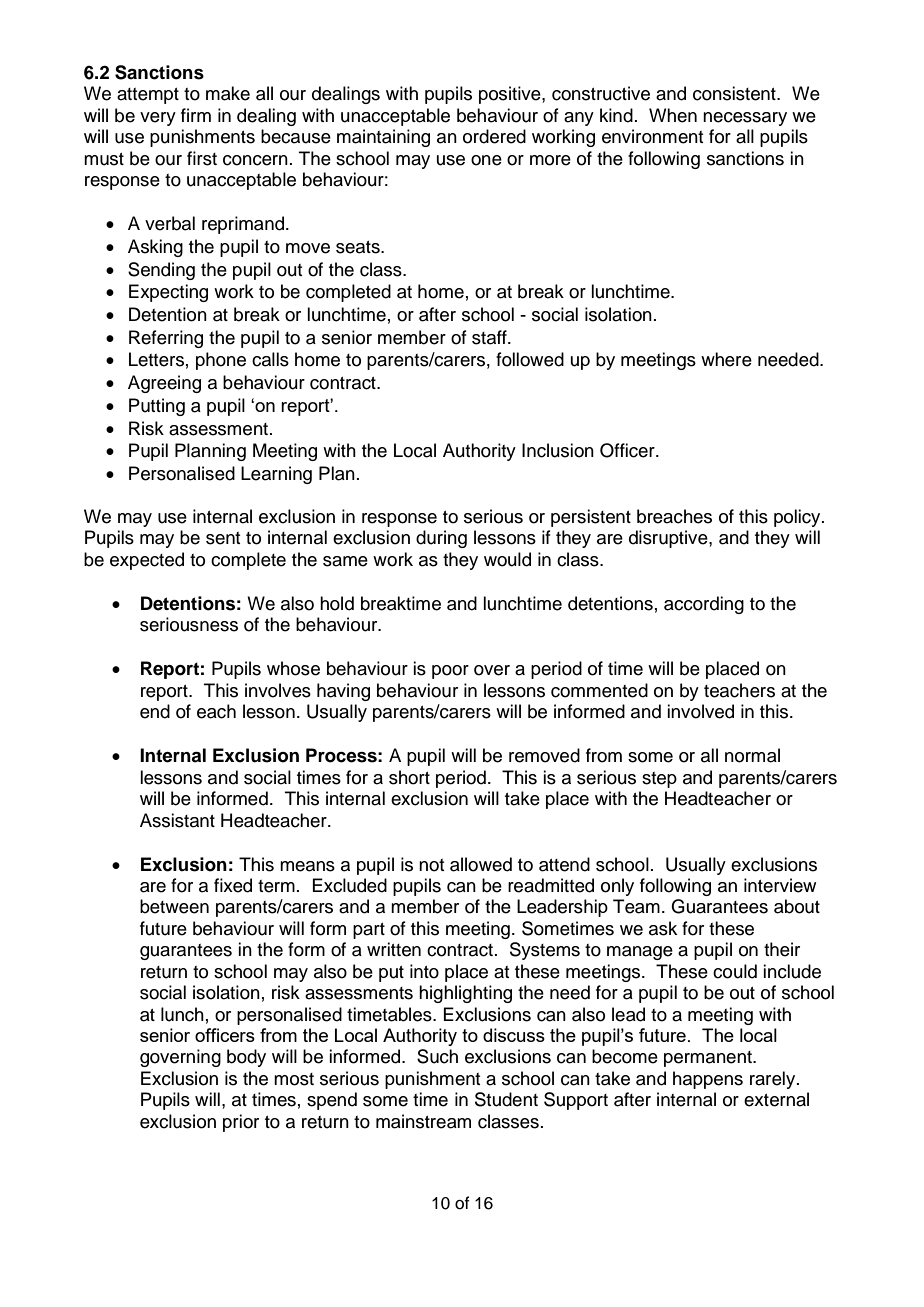 The width and height of the document is (924, 1307). Describe the element at coordinates (752, 755) in the document. I see `normal` at that location.
